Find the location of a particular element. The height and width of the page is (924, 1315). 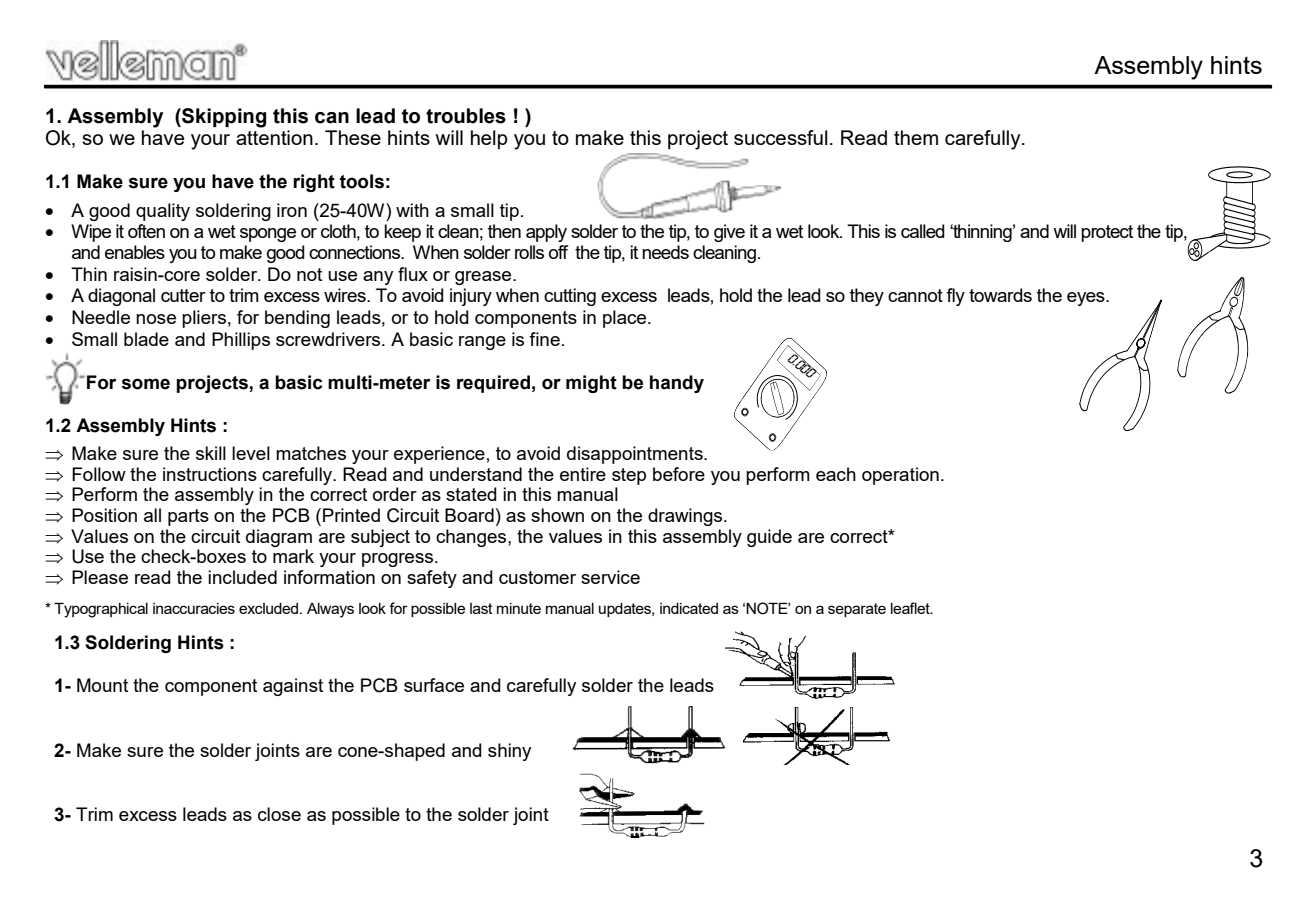

cutting is located at coordinates (570, 297).
